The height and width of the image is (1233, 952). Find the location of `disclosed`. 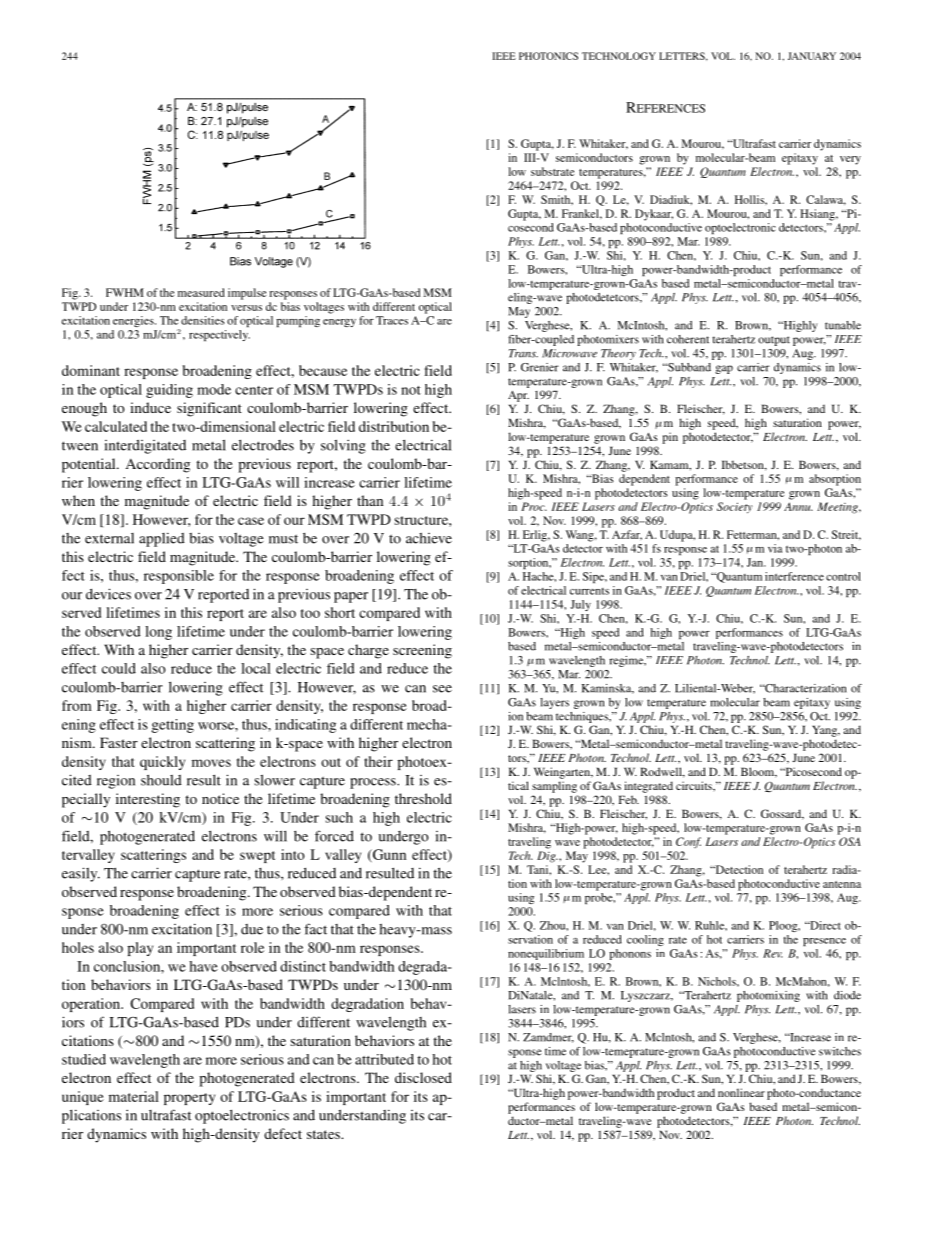

disclosed is located at coordinates (423, 1077).
